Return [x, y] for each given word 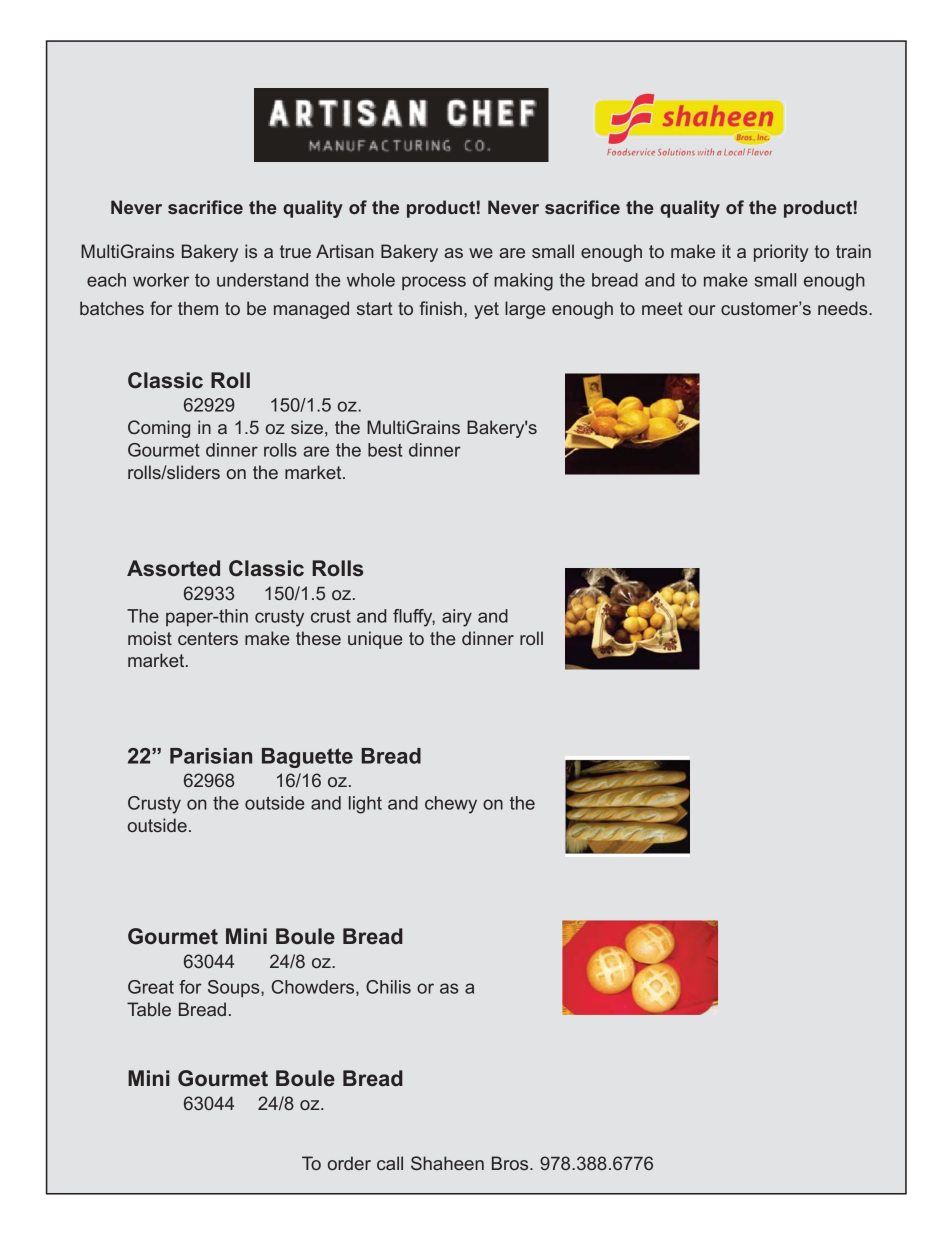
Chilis [388, 987]
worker [161, 280]
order [349, 1163]
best [385, 450]
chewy [451, 805]
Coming [159, 429]
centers [208, 638]
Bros [511, 1163]
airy [457, 618]
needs [844, 308]
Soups [235, 988]
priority [781, 253]
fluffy [414, 618]
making [523, 282]
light [365, 805]
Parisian [211, 756]
